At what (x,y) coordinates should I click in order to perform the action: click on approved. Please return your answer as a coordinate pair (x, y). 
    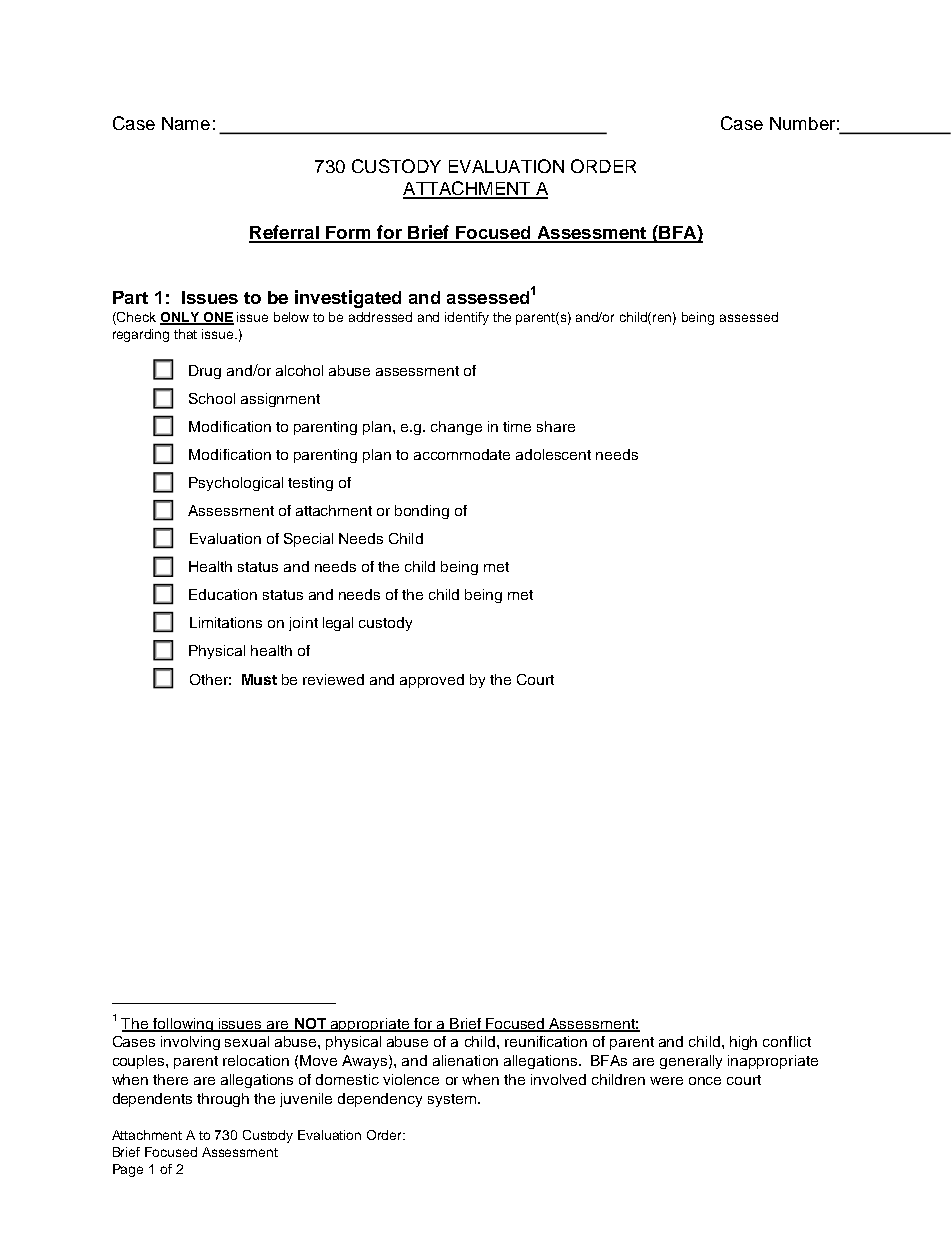
    Looking at the image, I should click on (432, 681).
